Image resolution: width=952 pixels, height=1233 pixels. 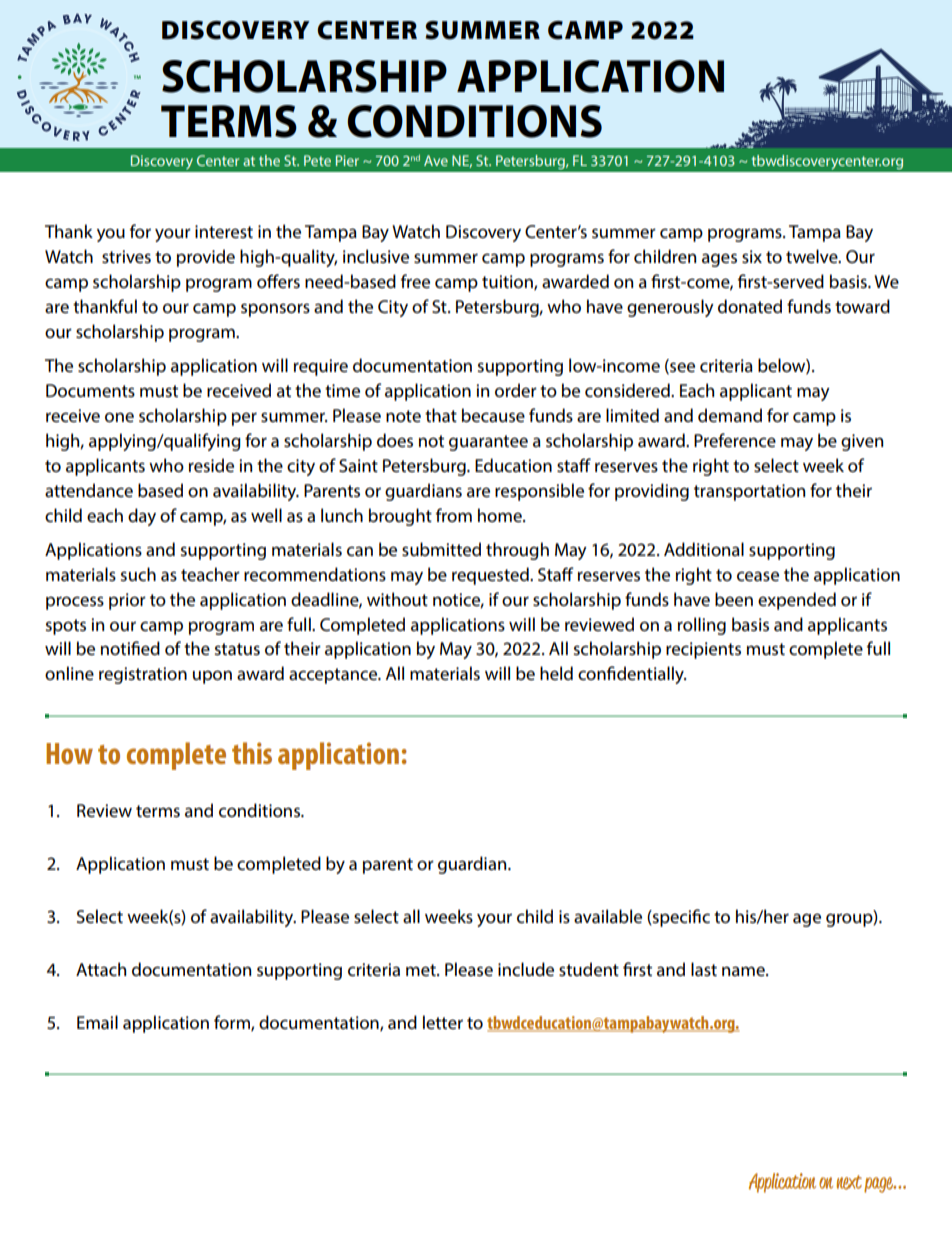 What do you see at coordinates (347, 160) in the screenshot?
I see `Pier` at bounding box center [347, 160].
